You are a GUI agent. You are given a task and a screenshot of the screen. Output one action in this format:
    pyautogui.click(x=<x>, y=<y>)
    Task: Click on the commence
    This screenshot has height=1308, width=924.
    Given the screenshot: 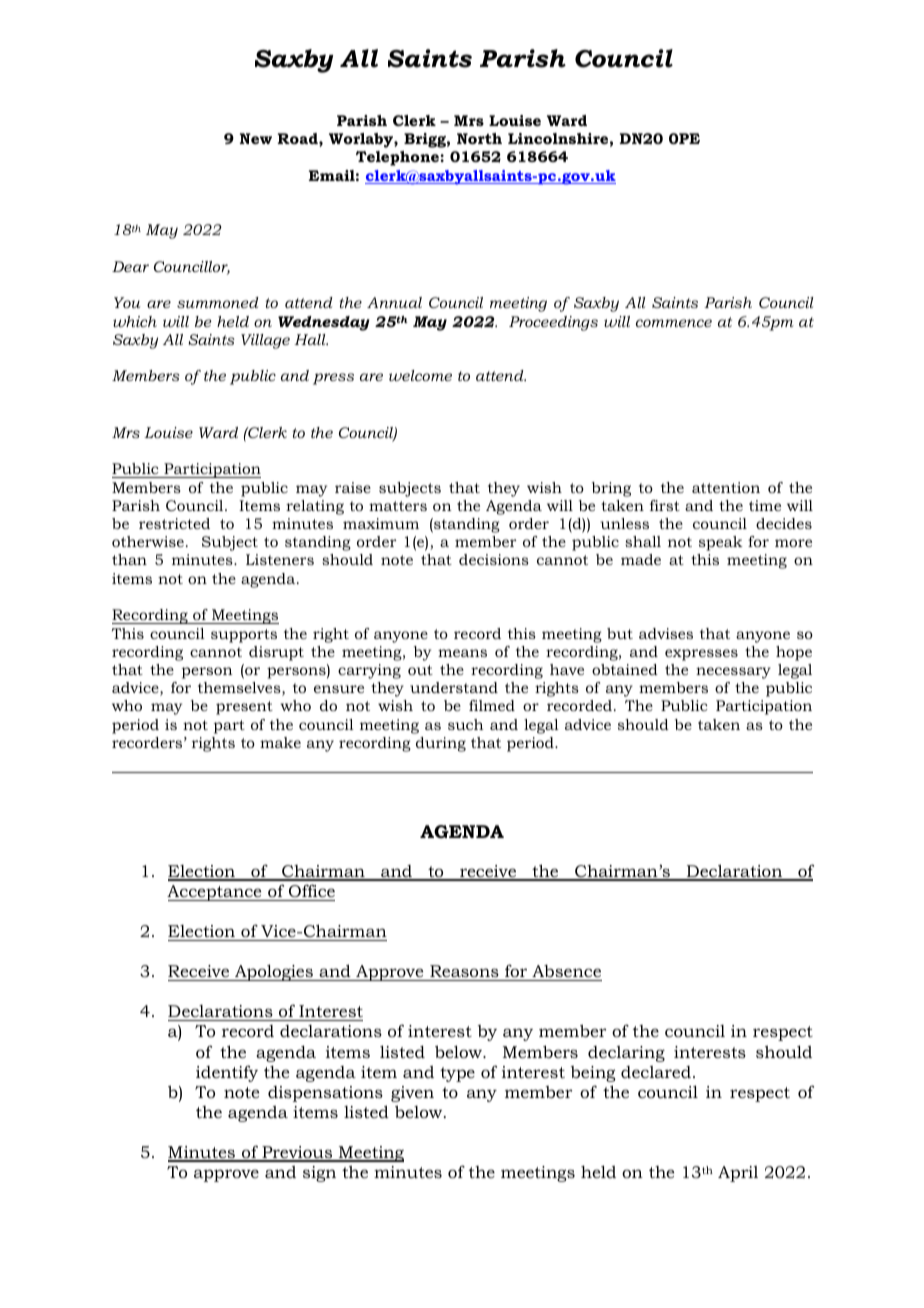 What is the action you would take?
    pyautogui.click(x=674, y=323)
